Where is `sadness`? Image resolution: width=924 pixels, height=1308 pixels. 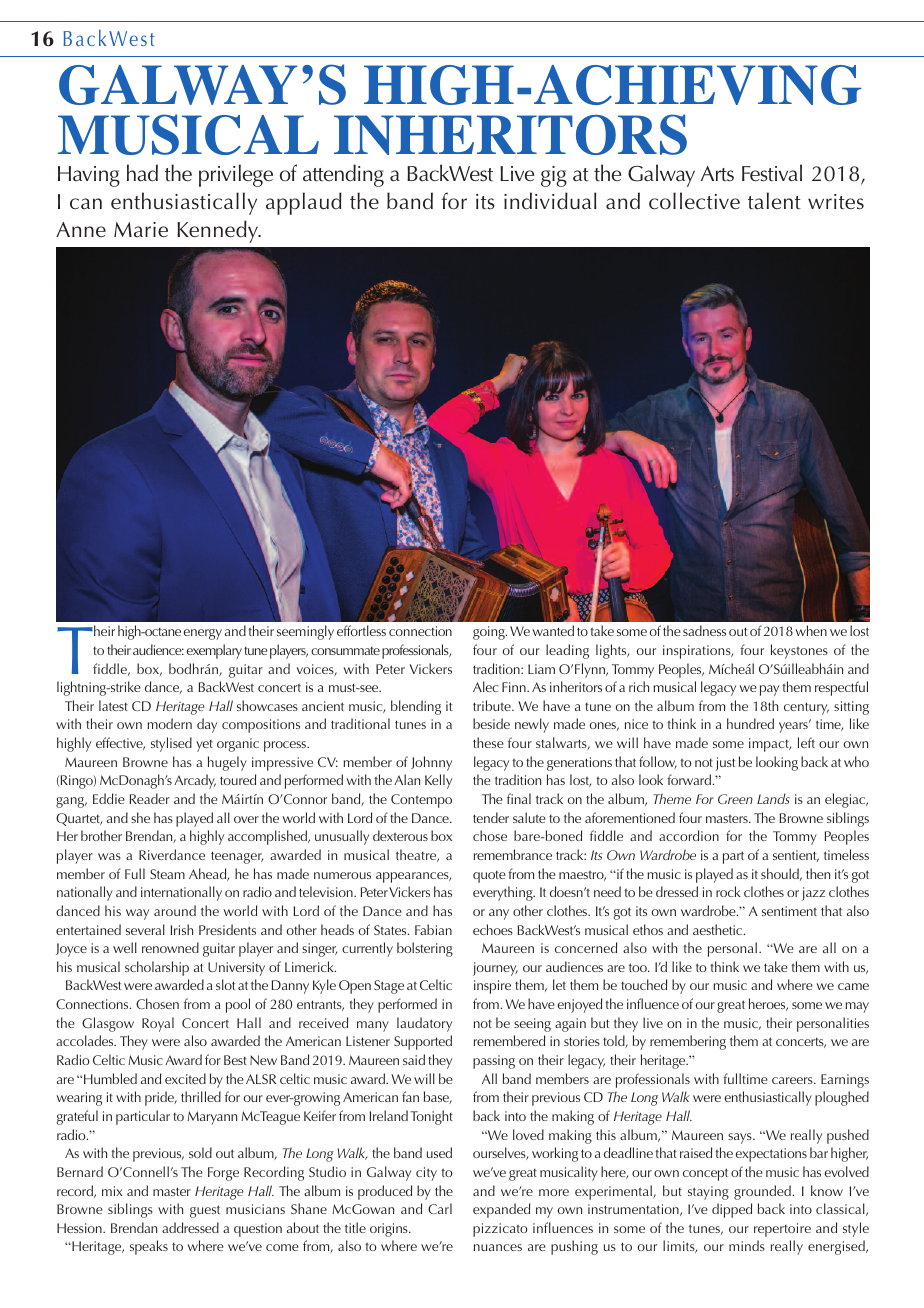
sadness is located at coordinates (704, 630).
